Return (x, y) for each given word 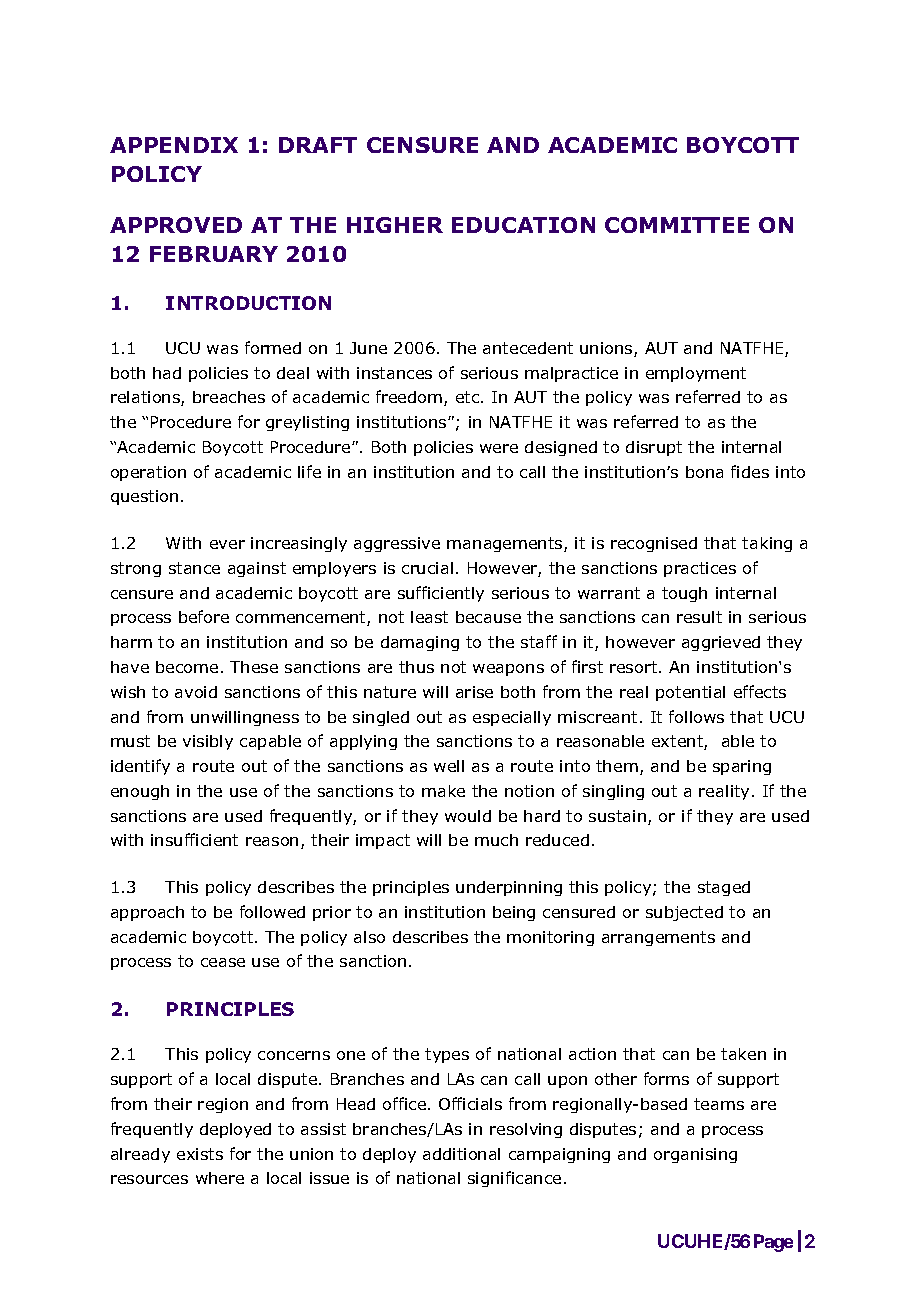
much (496, 840)
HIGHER (395, 225)
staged (724, 888)
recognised (654, 544)
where (220, 1178)
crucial (427, 568)
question (144, 497)
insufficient (194, 839)
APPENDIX (174, 145)
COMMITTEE (677, 225)
